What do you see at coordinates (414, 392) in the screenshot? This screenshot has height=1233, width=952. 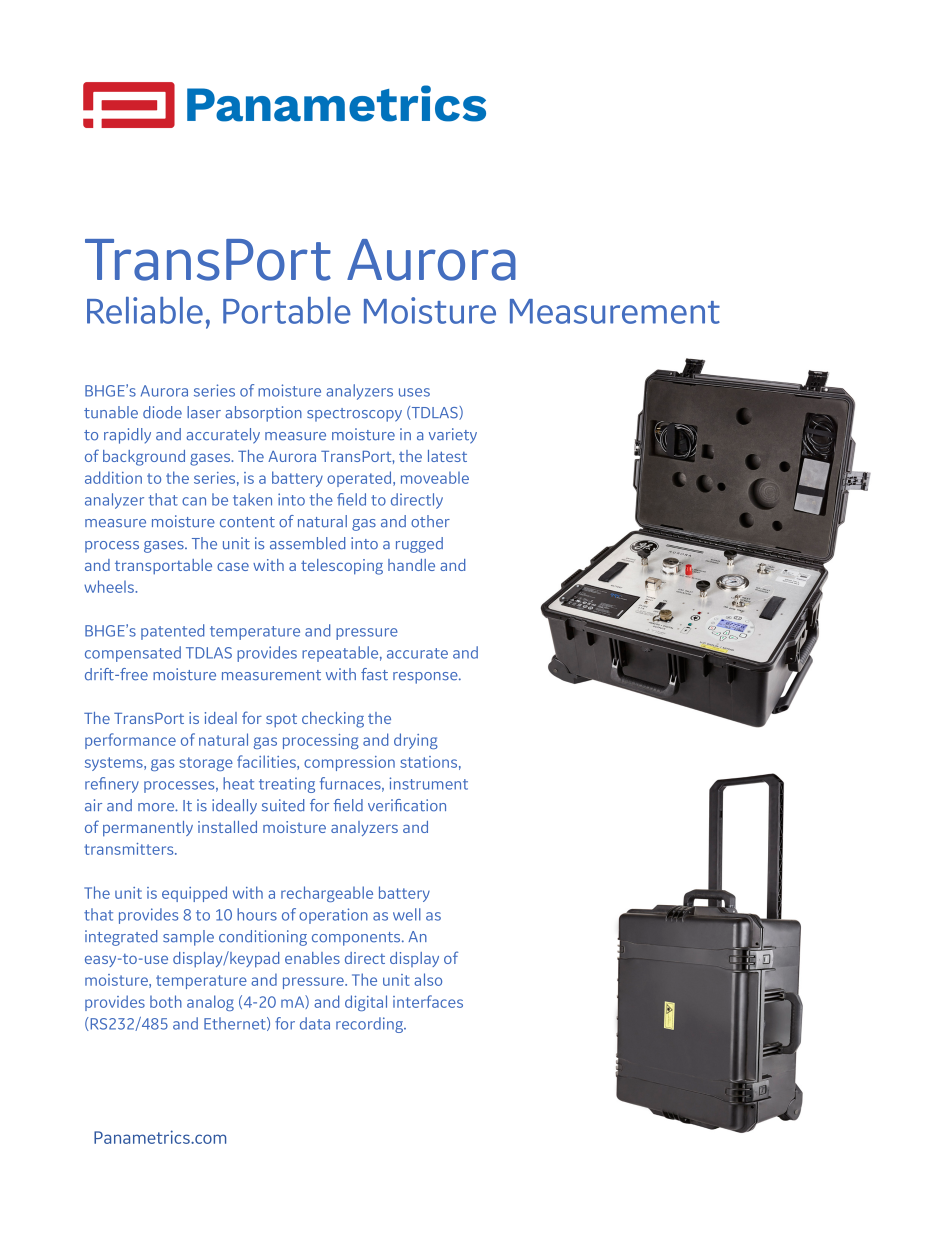 I see `uses` at bounding box center [414, 392].
